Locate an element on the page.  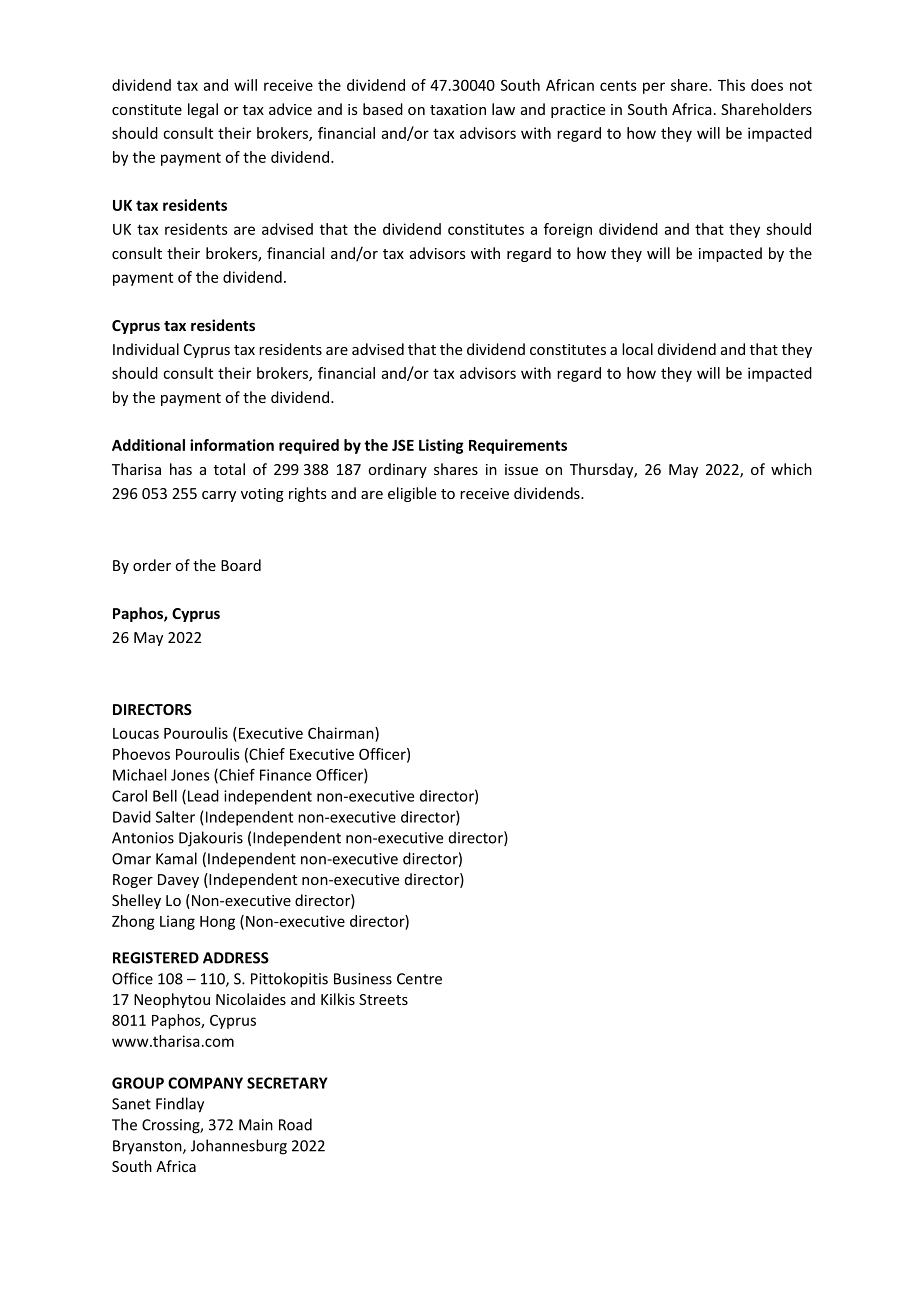
Listing is located at coordinates (441, 446).
